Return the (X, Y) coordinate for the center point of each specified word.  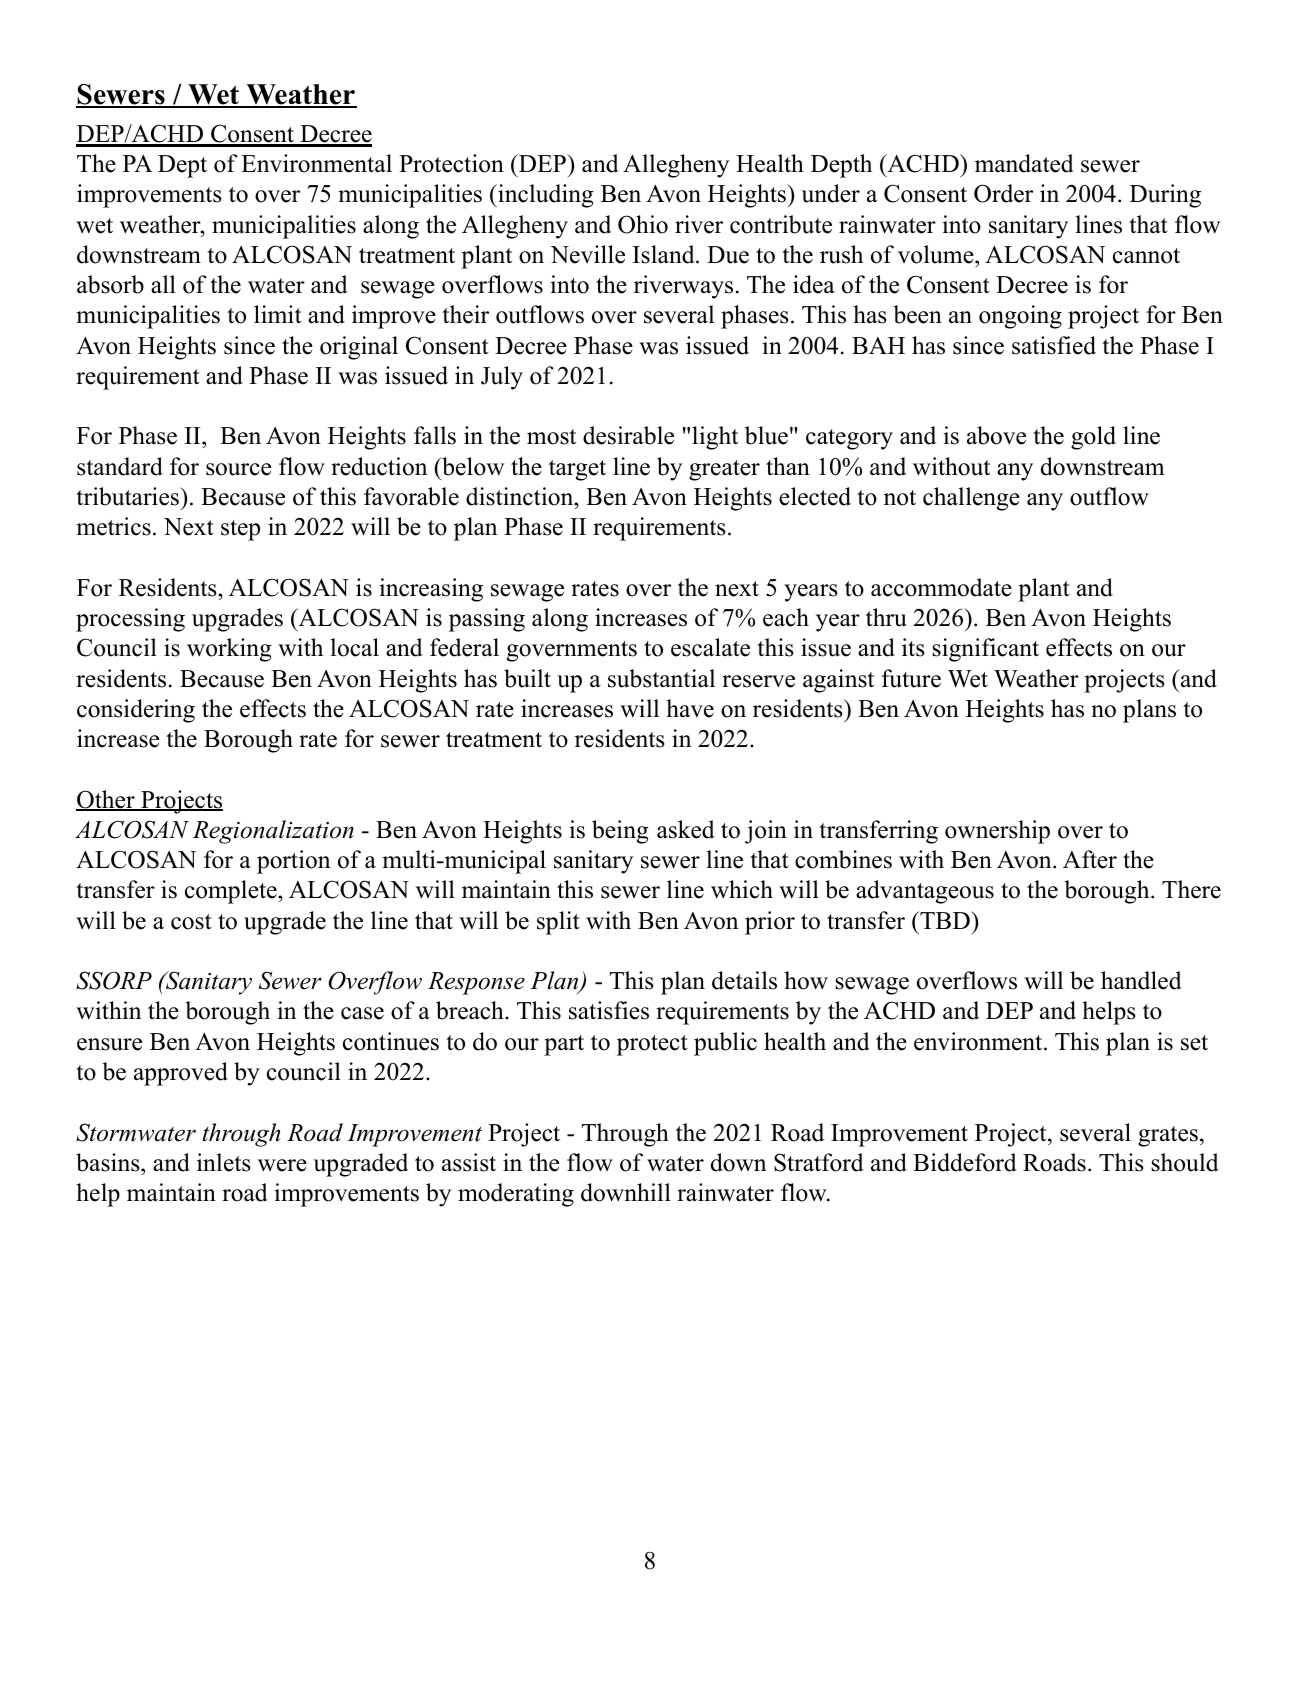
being (620, 832)
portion (293, 862)
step (240, 530)
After (1090, 859)
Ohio (643, 224)
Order (1003, 193)
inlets (224, 1162)
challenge (971, 499)
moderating (516, 1195)
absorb (110, 284)
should (1185, 1162)
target (577, 470)
